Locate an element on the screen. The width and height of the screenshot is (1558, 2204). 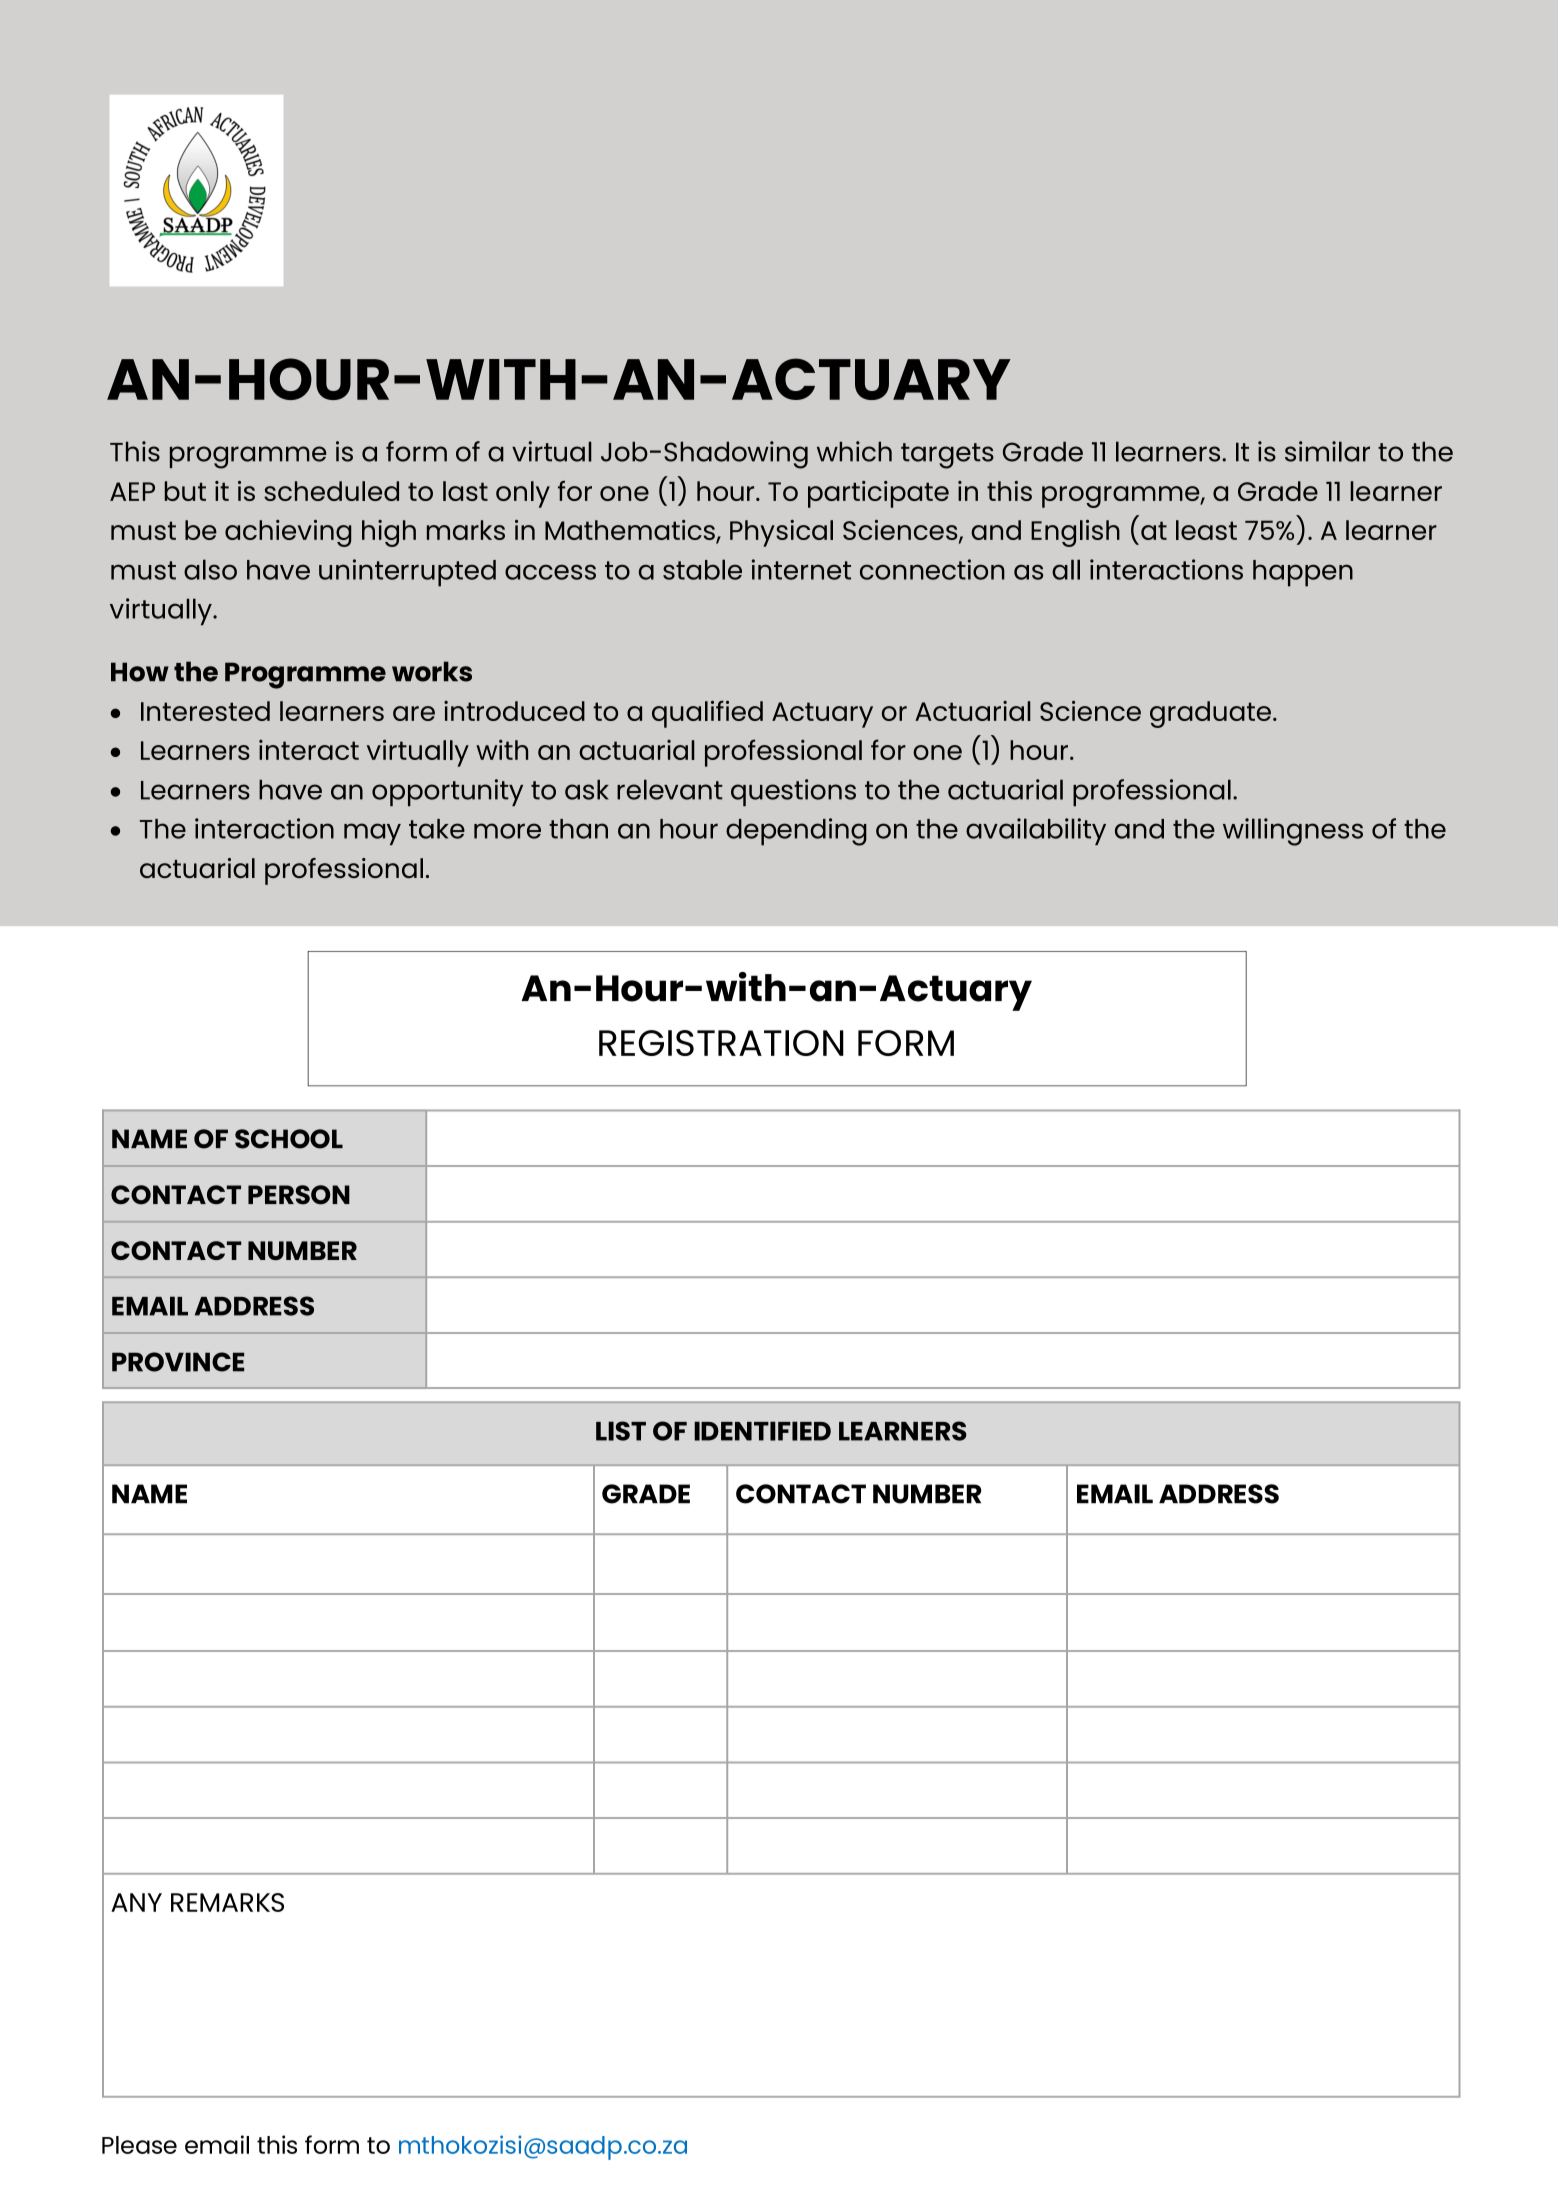
REGISTRATION is located at coordinates (721, 1043).
